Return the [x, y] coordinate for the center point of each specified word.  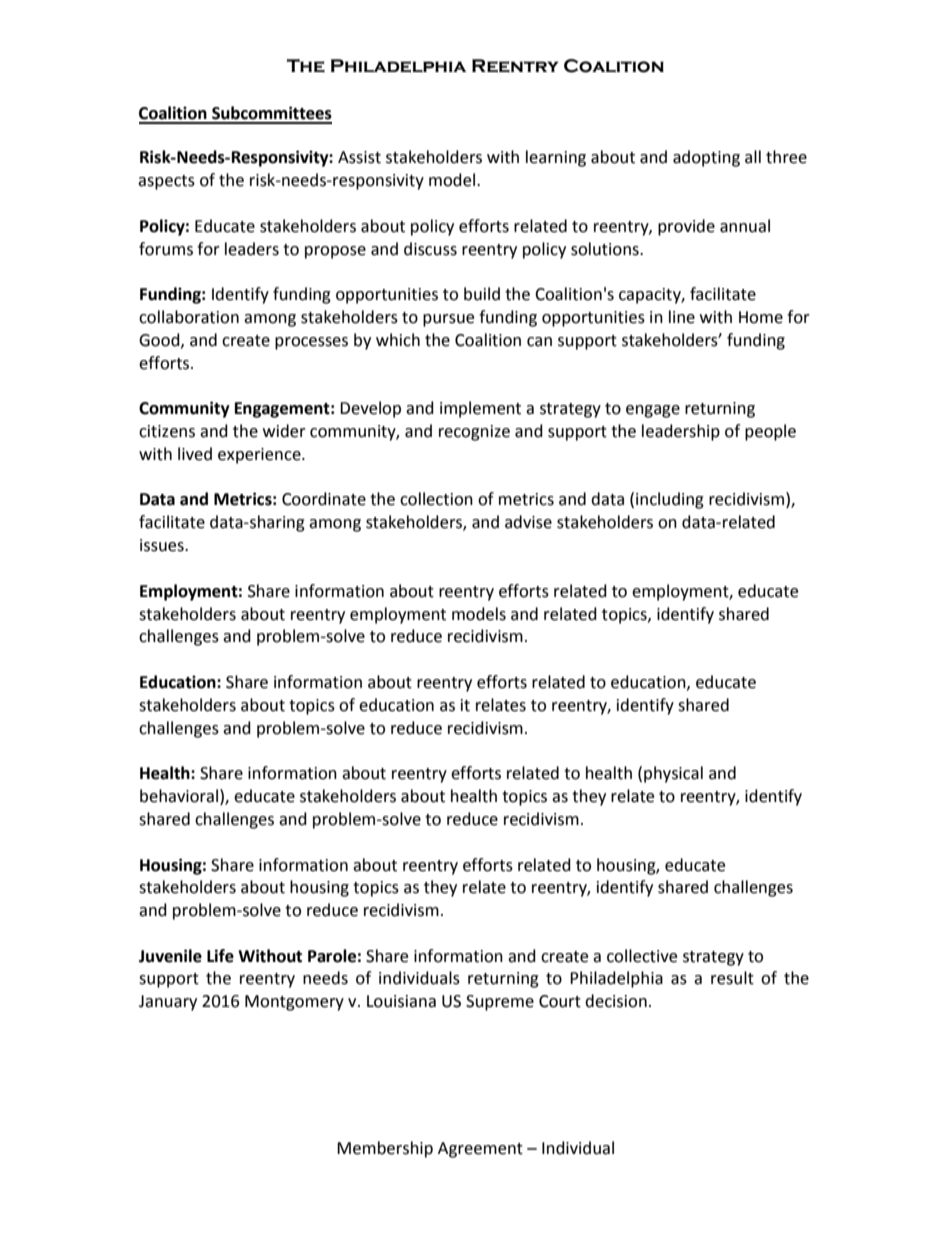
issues [163, 545]
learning [556, 158]
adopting [706, 158]
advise [528, 522]
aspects [166, 182]
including [670, 500]
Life [220, 956]
